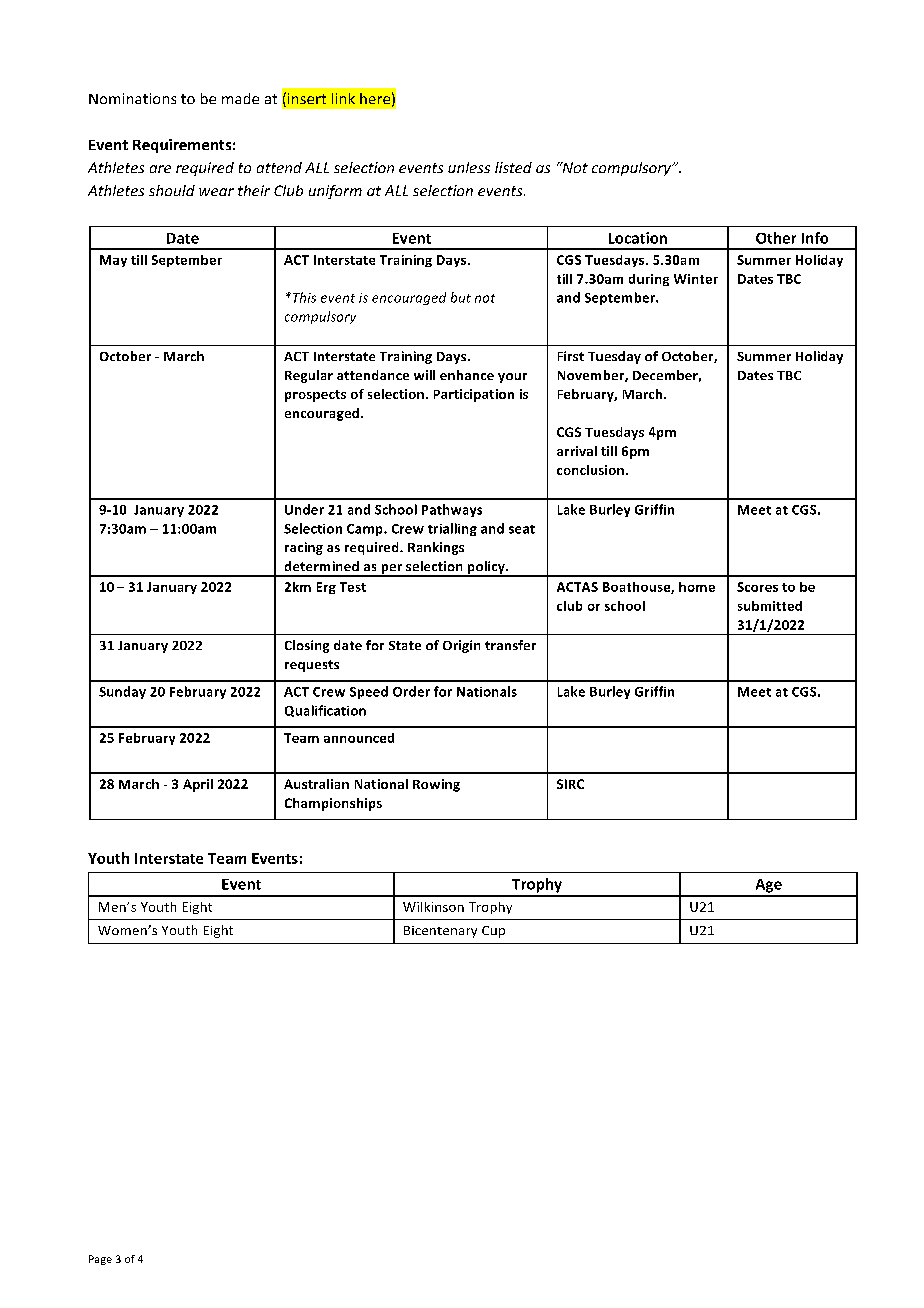 The height and width of the screenshot is (1308, 924). I want to click on Cup, so click(493, 932).
